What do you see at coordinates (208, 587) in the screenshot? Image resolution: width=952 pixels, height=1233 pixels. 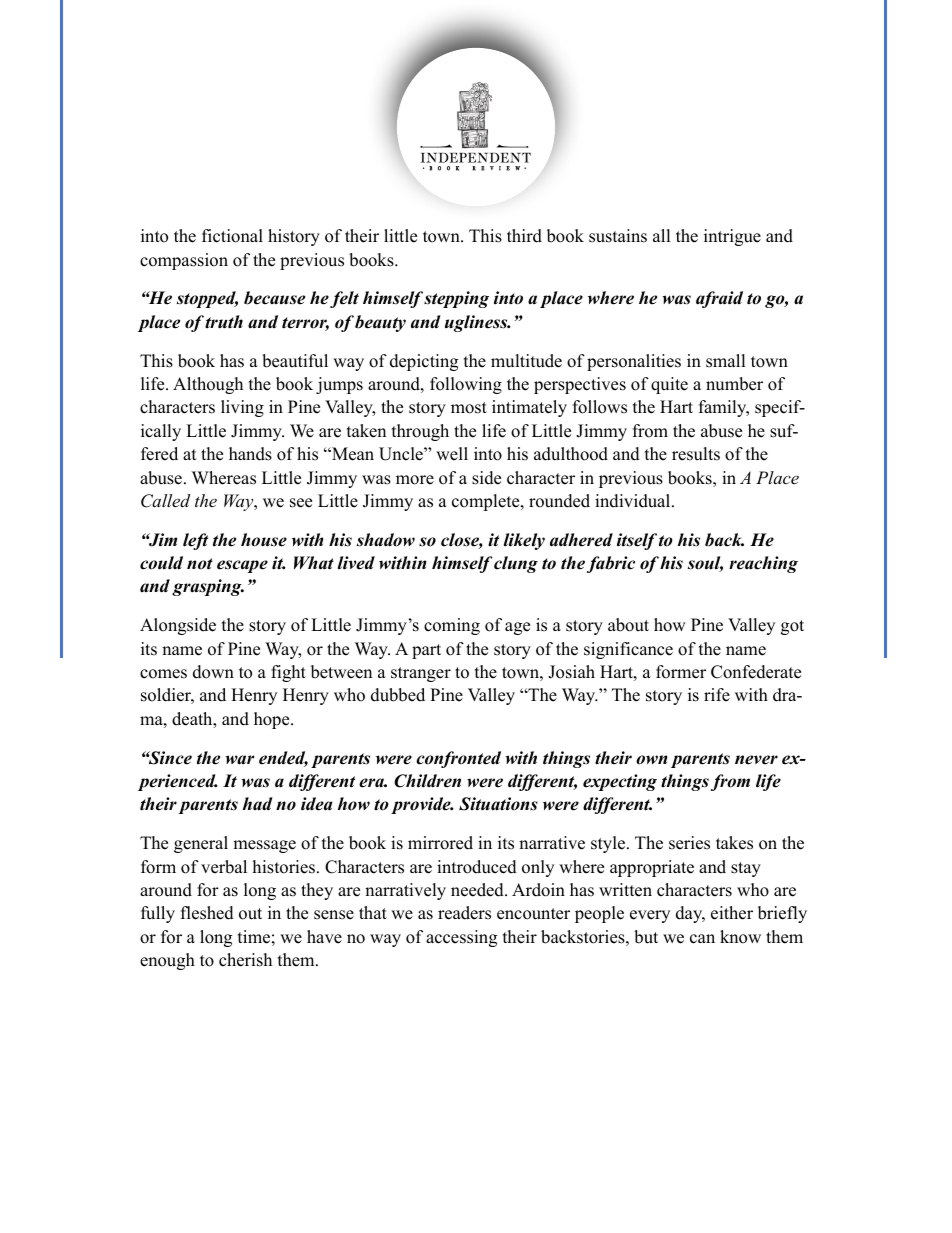 I see `grasping` at bounding box center [208, 587].
